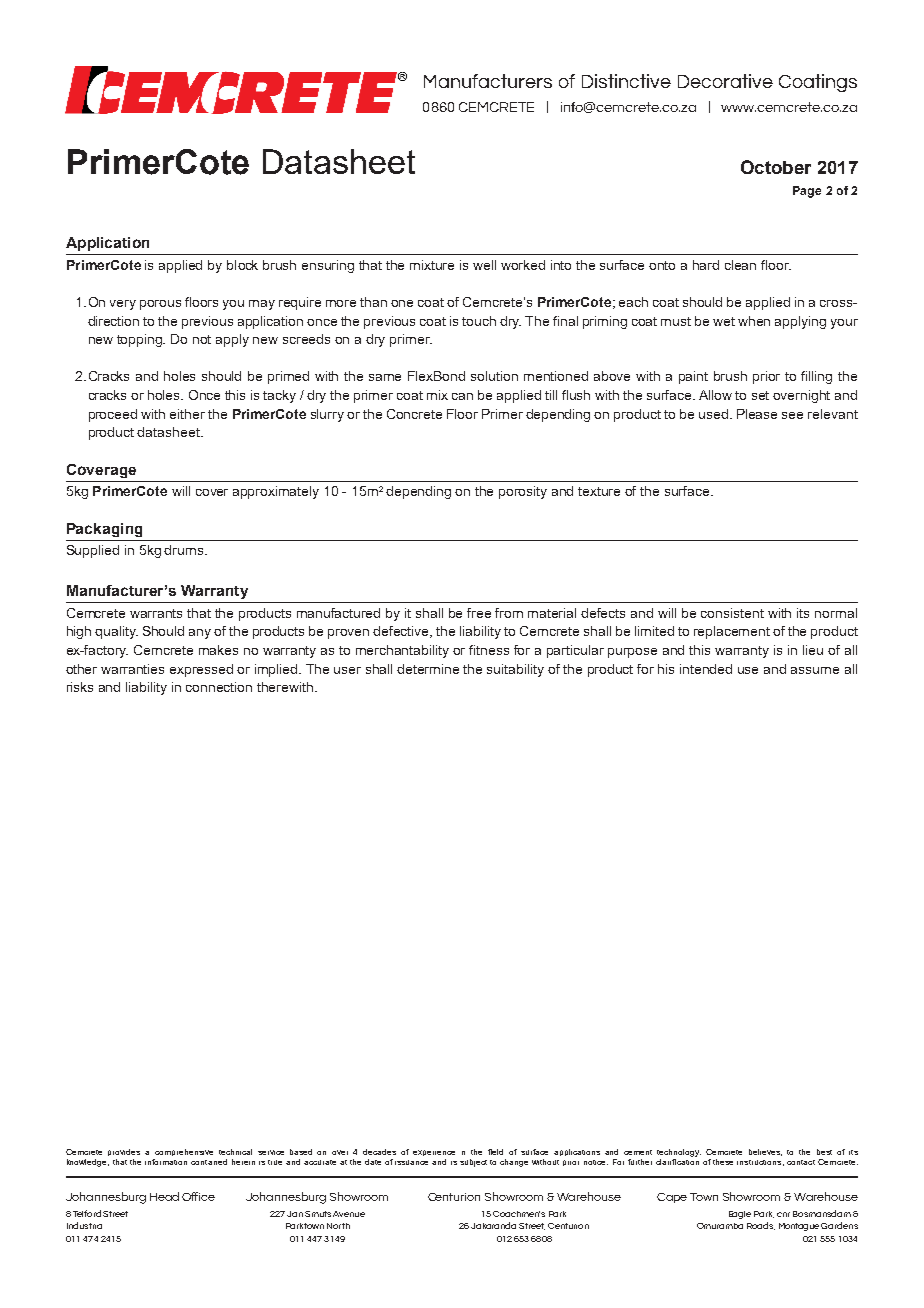 This page has height=1308, width=924. What do you see at coordinates (706, 669) in the page?
I see `intended` at bounding box center [706, 669].
